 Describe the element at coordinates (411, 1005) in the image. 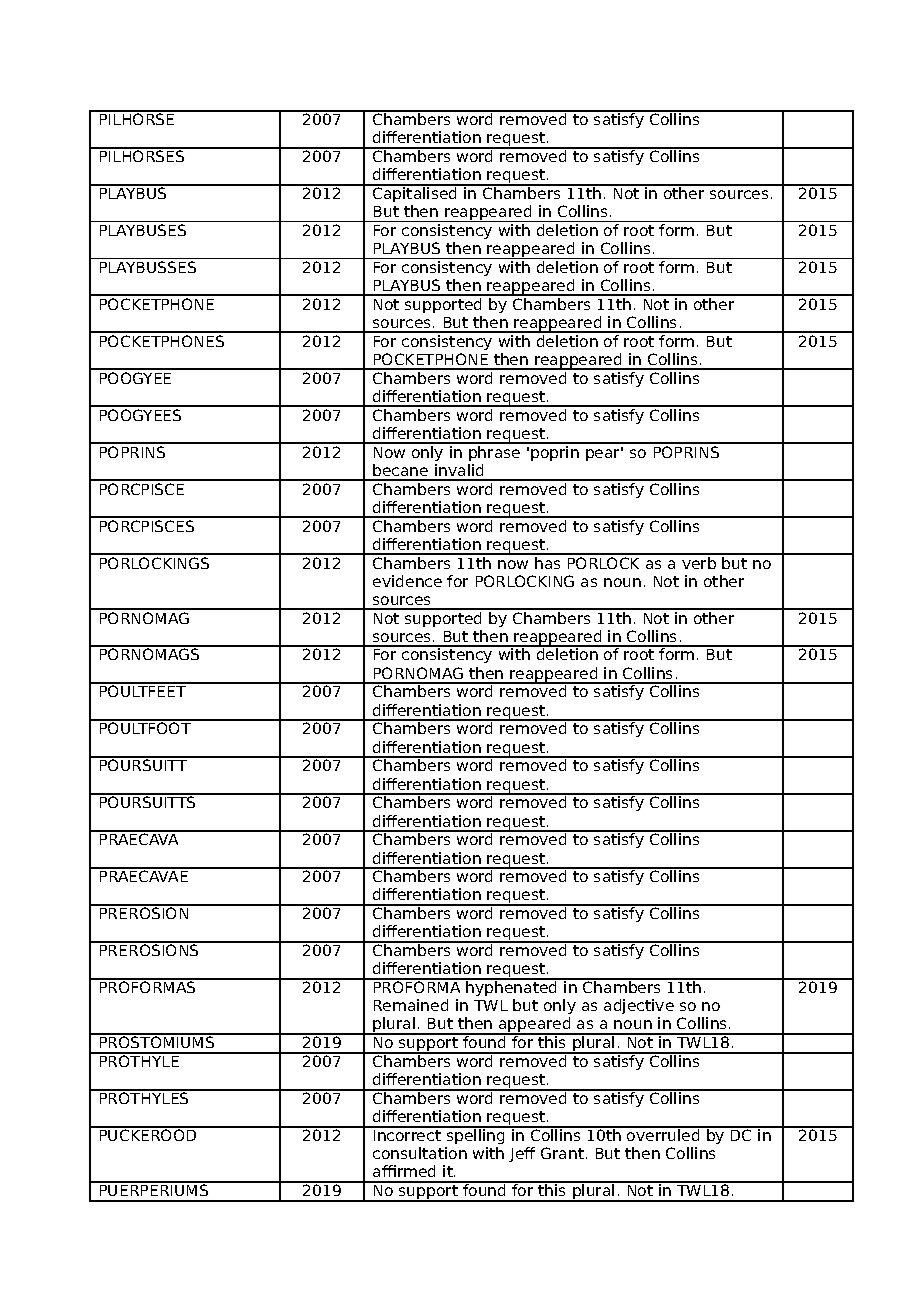

I see `Remained` at that location.
